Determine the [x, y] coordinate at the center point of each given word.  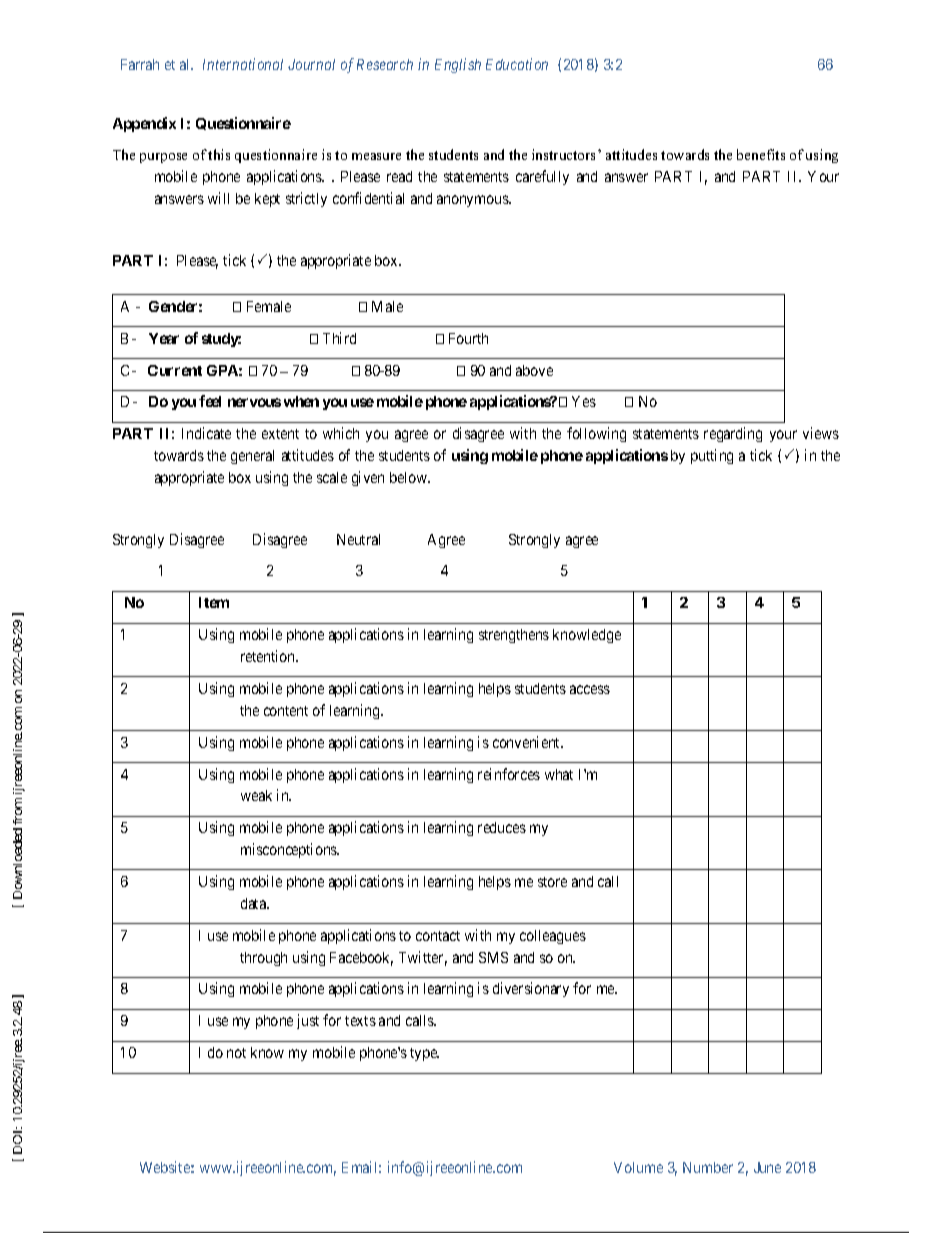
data [255, 903]
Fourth [468, 338]
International [243, 64]
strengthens [514, 636]
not [236, 1053]
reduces [502, 827]
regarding [733, 434]
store [552, 882]
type [424, 1054]
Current [175, 370]
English [458, 65]
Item [214, 602]
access [590, 689]
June [767, 1167]
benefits [761, 154]
